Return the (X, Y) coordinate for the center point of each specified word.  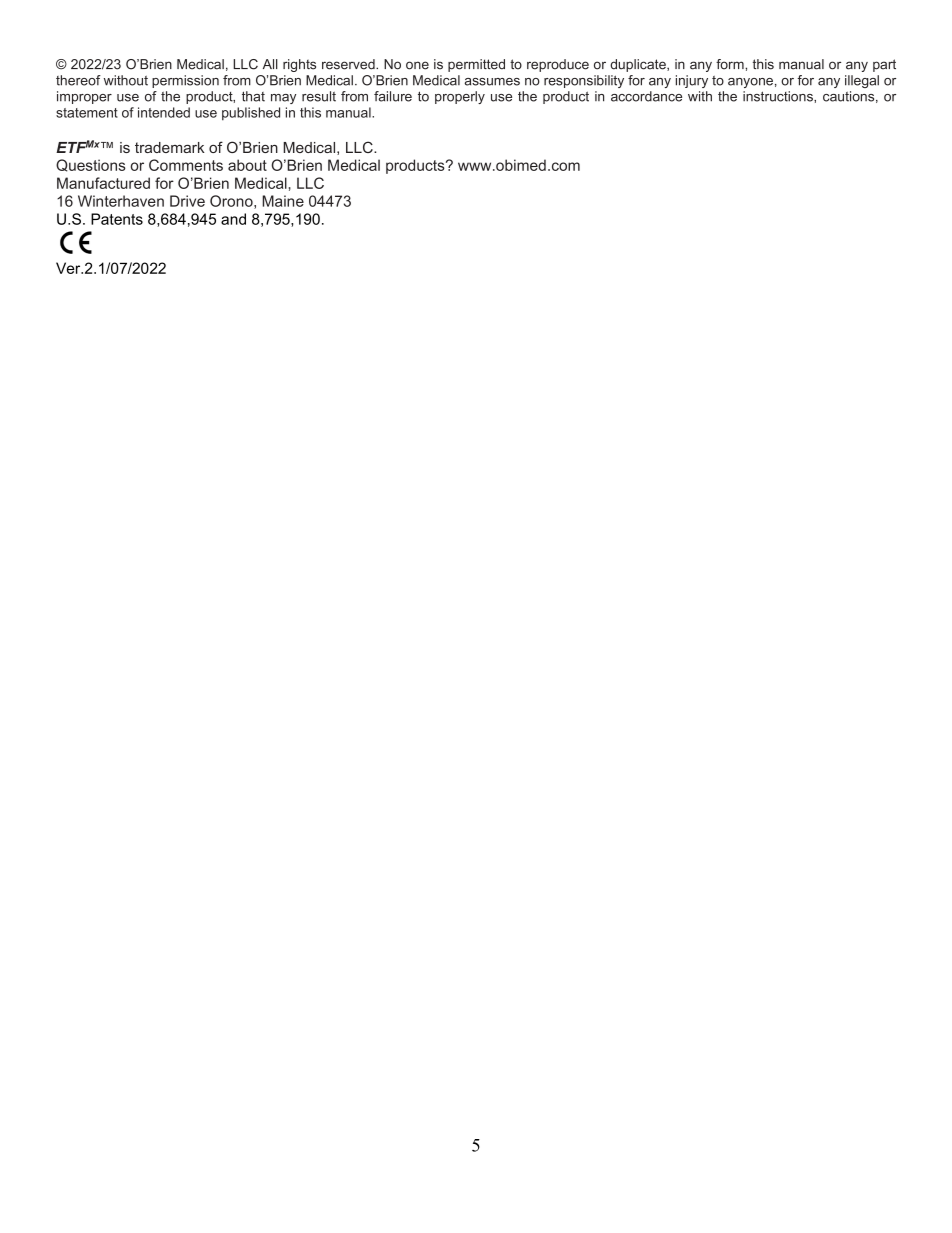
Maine (283, 201)
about (247, 165)
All (270, 64)
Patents (117, 219)
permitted (476, 65)
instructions (779, 96)
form (731, 64)
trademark (170, 147)
